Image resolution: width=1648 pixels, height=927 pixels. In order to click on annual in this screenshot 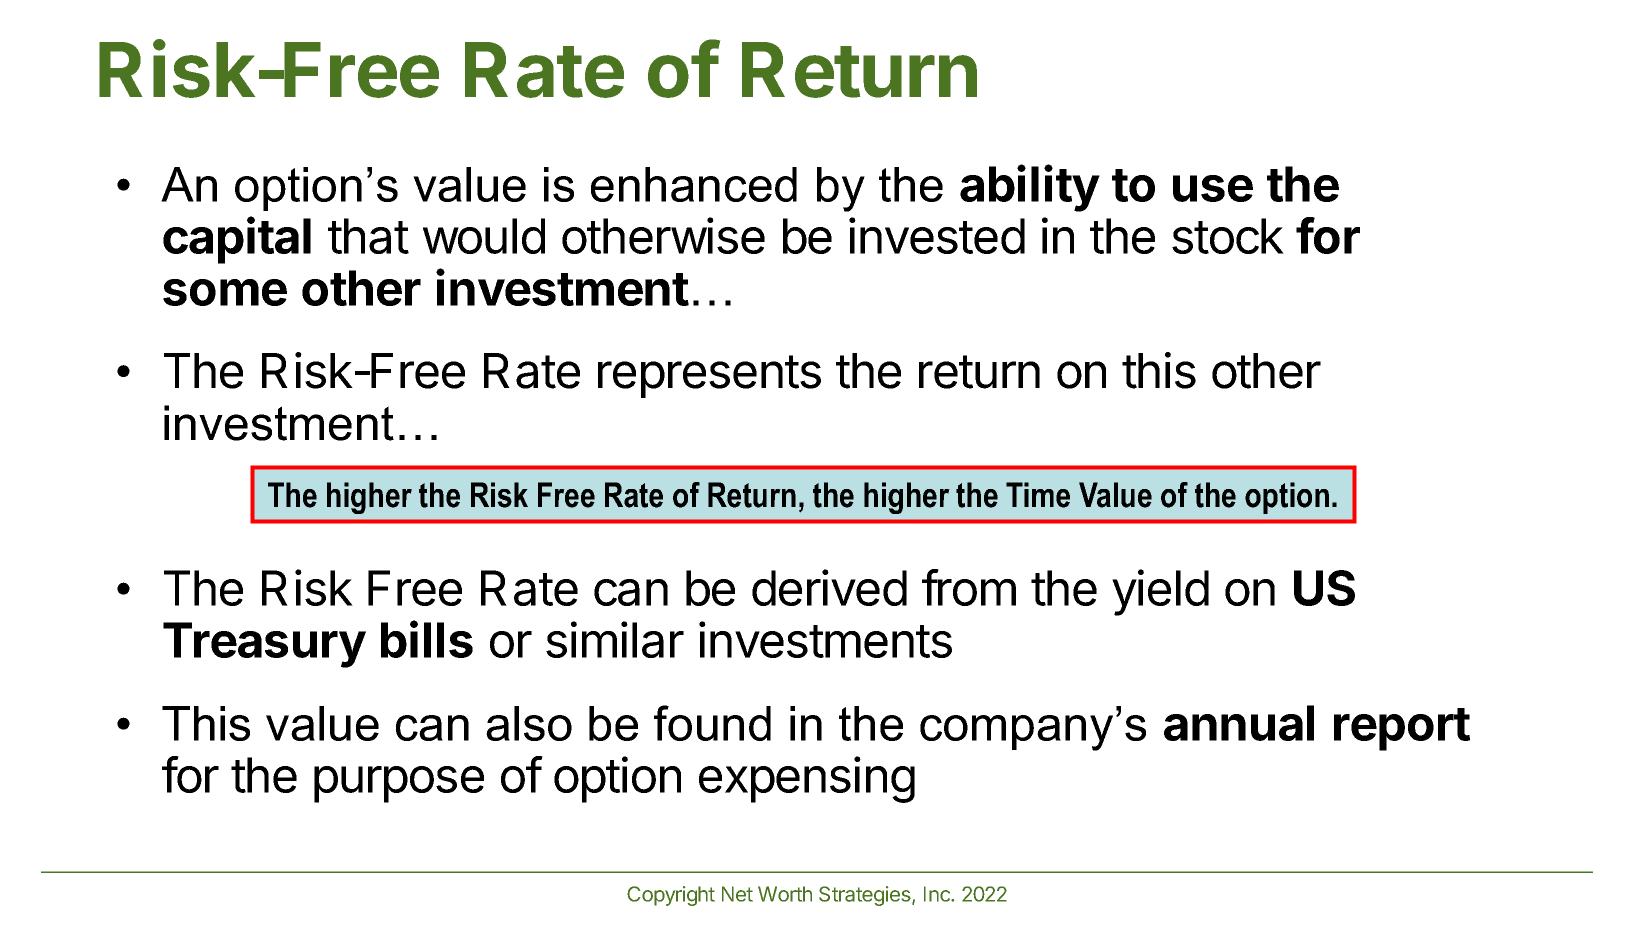, I will do `click(1239, 723)`.
